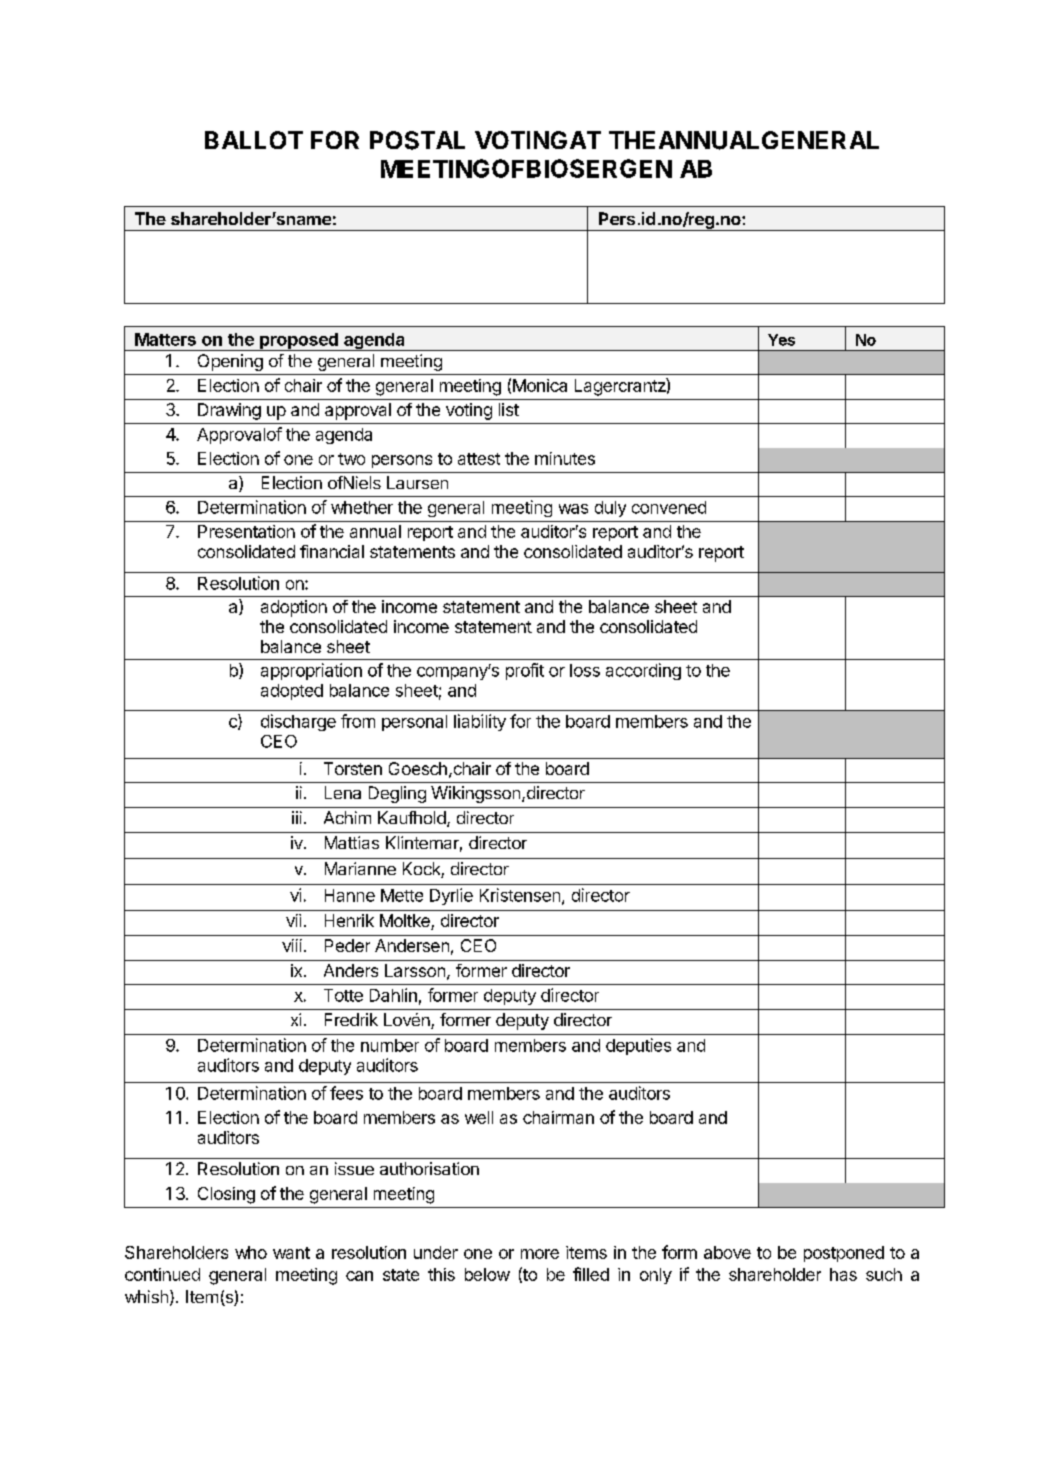  Describe the element at coordinates (781, 340) in the image. I see `Yes` at that location.
